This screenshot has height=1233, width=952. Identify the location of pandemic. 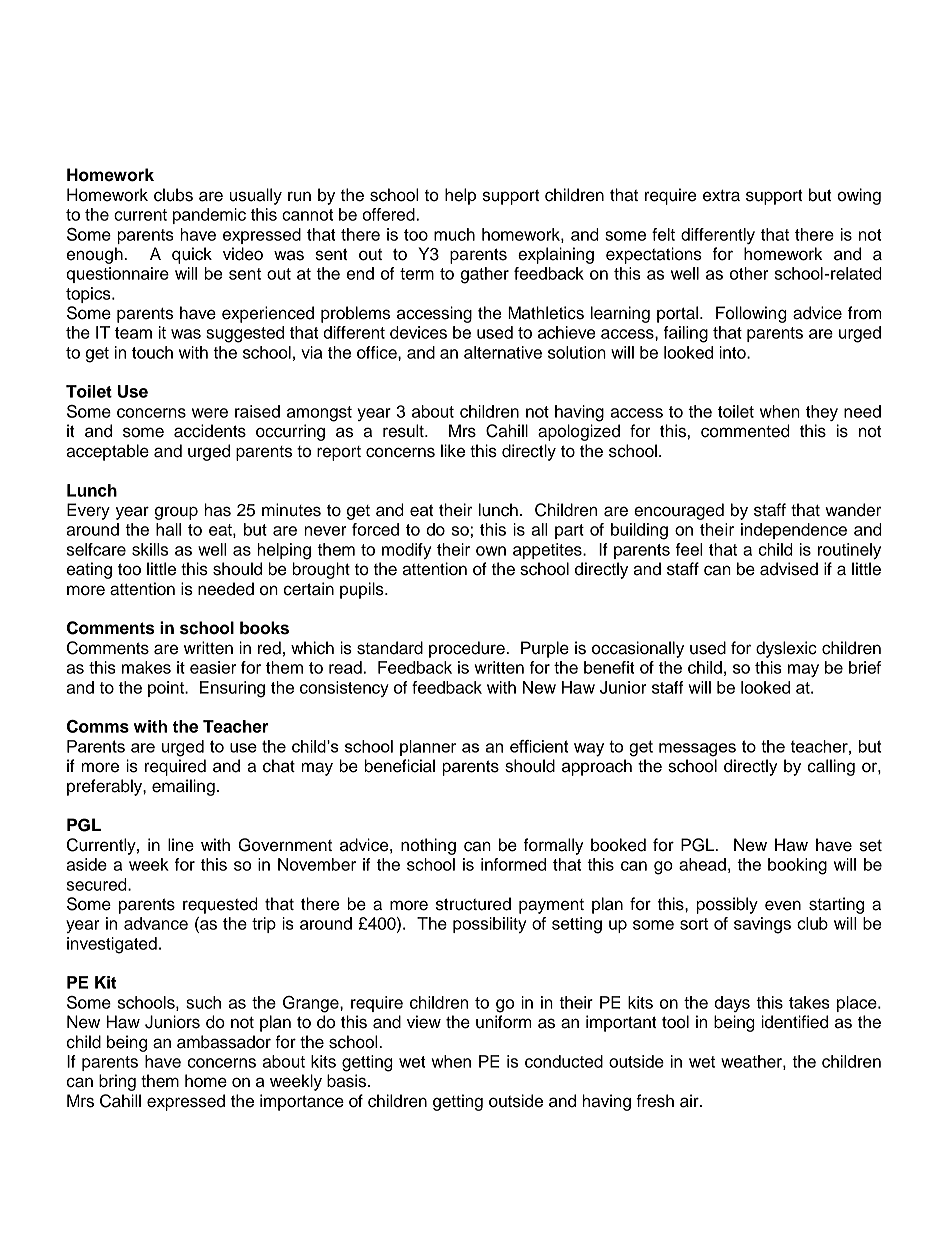
(209, 216).
